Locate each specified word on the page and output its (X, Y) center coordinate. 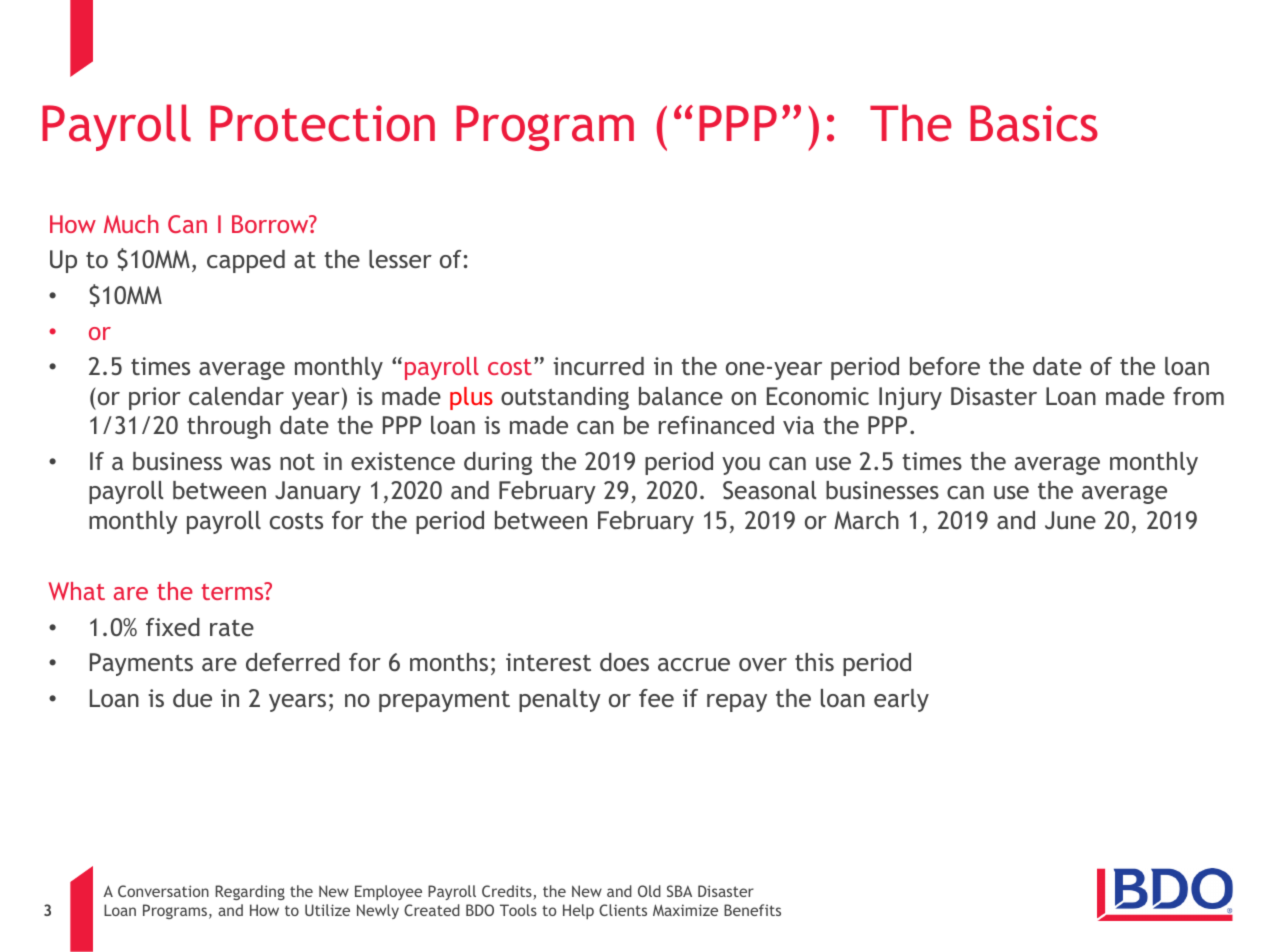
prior (155, 398)
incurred (598, 366)
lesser (400, 259)
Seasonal (769, 490)
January (318, 492)
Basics (1034, 123)
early (901, 700)
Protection (322, 123)
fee (656, 698)
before (945, 366)
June (1070, 520)
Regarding (250, 892)
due (192, 698)
